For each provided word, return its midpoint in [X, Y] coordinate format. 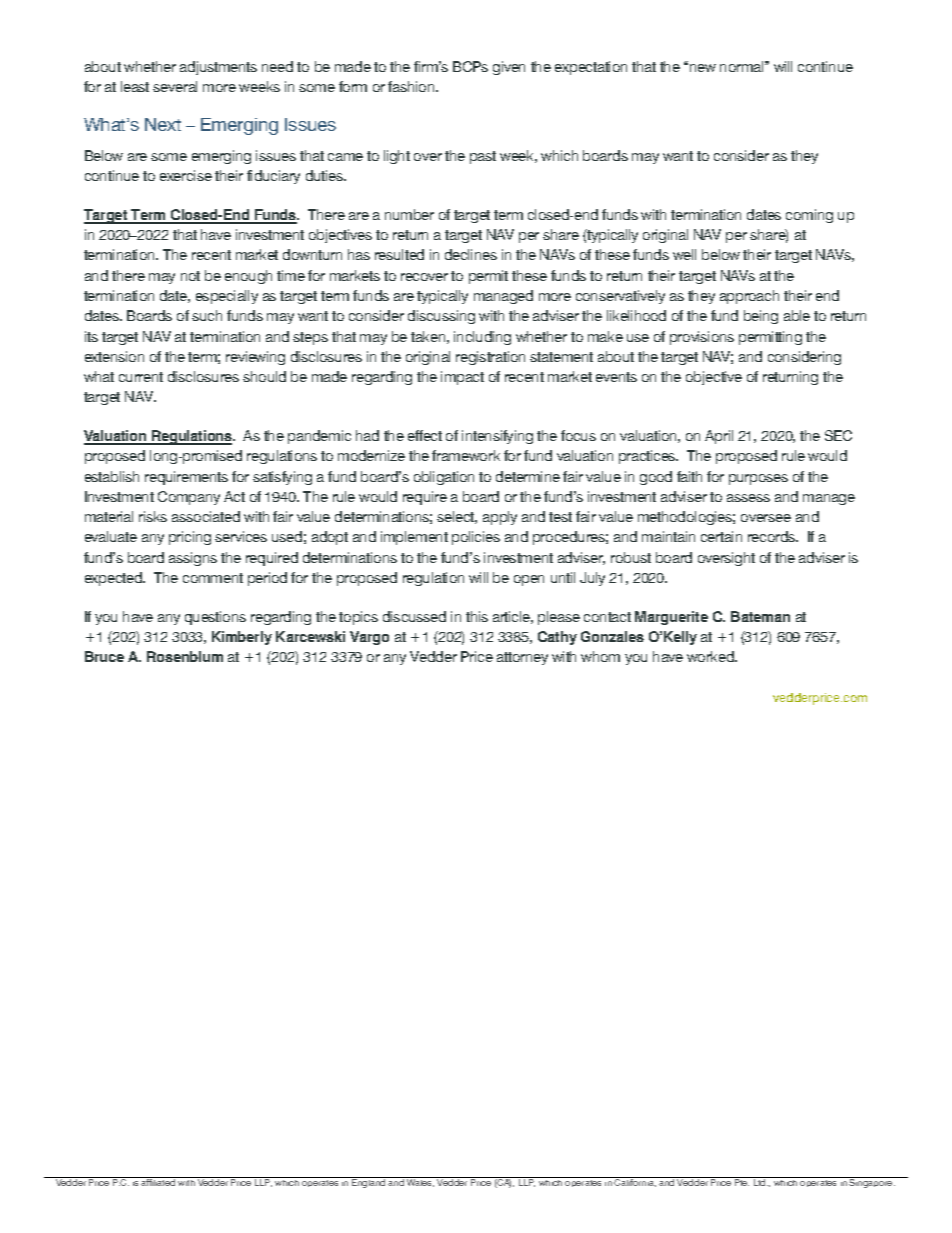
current [141, 377]
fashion [412, 86]
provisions [702, 338]
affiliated [158, 1182]
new [703, 68]
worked [711, 656]
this [477, 616]
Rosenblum [185, 656]
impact [462, 378]
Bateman [760, 616]
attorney [522, 658]
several [175, 86]
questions [215, 618]
